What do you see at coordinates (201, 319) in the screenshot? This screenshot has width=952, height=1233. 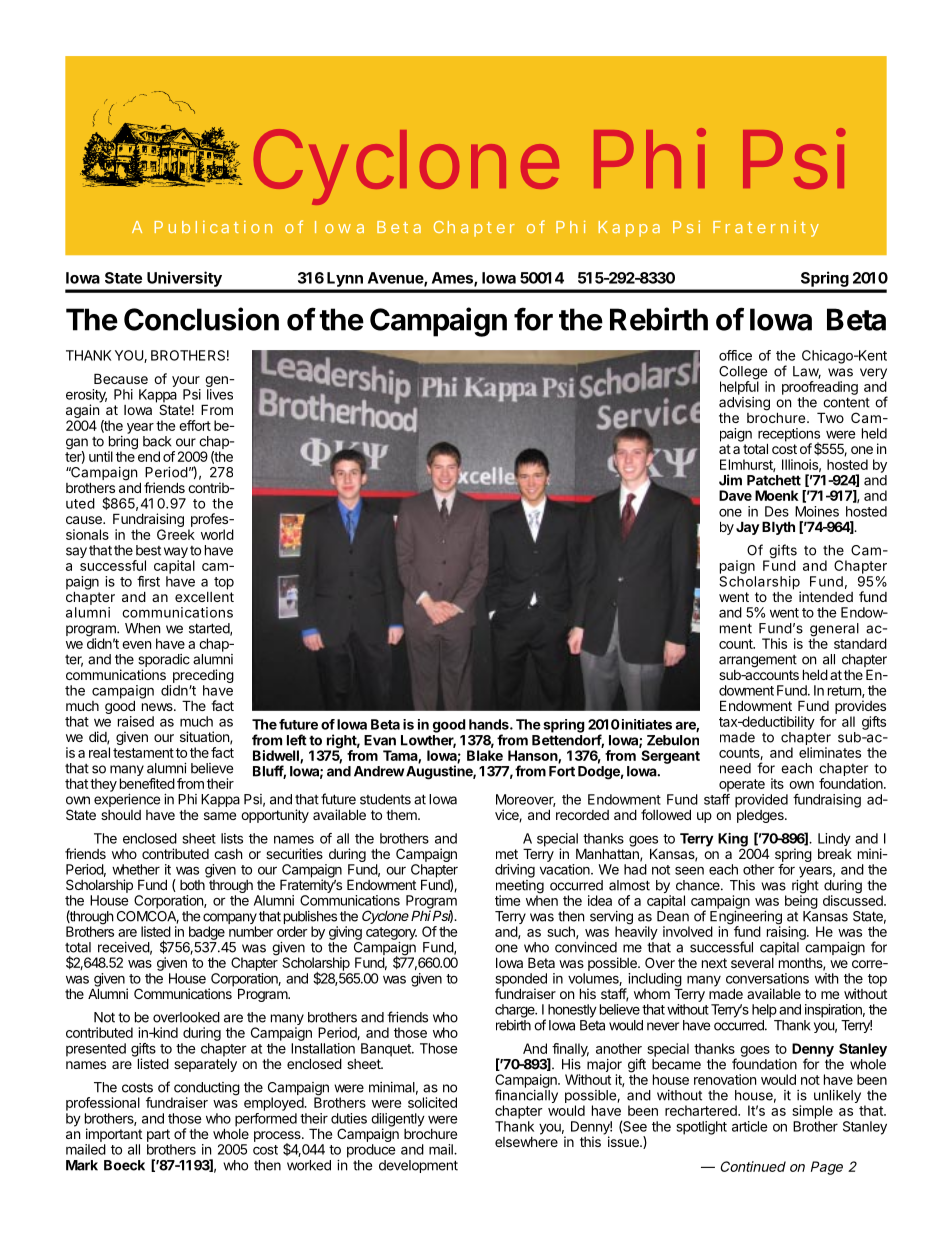 I see `Conclusion` at bounding box center [201, 319].
